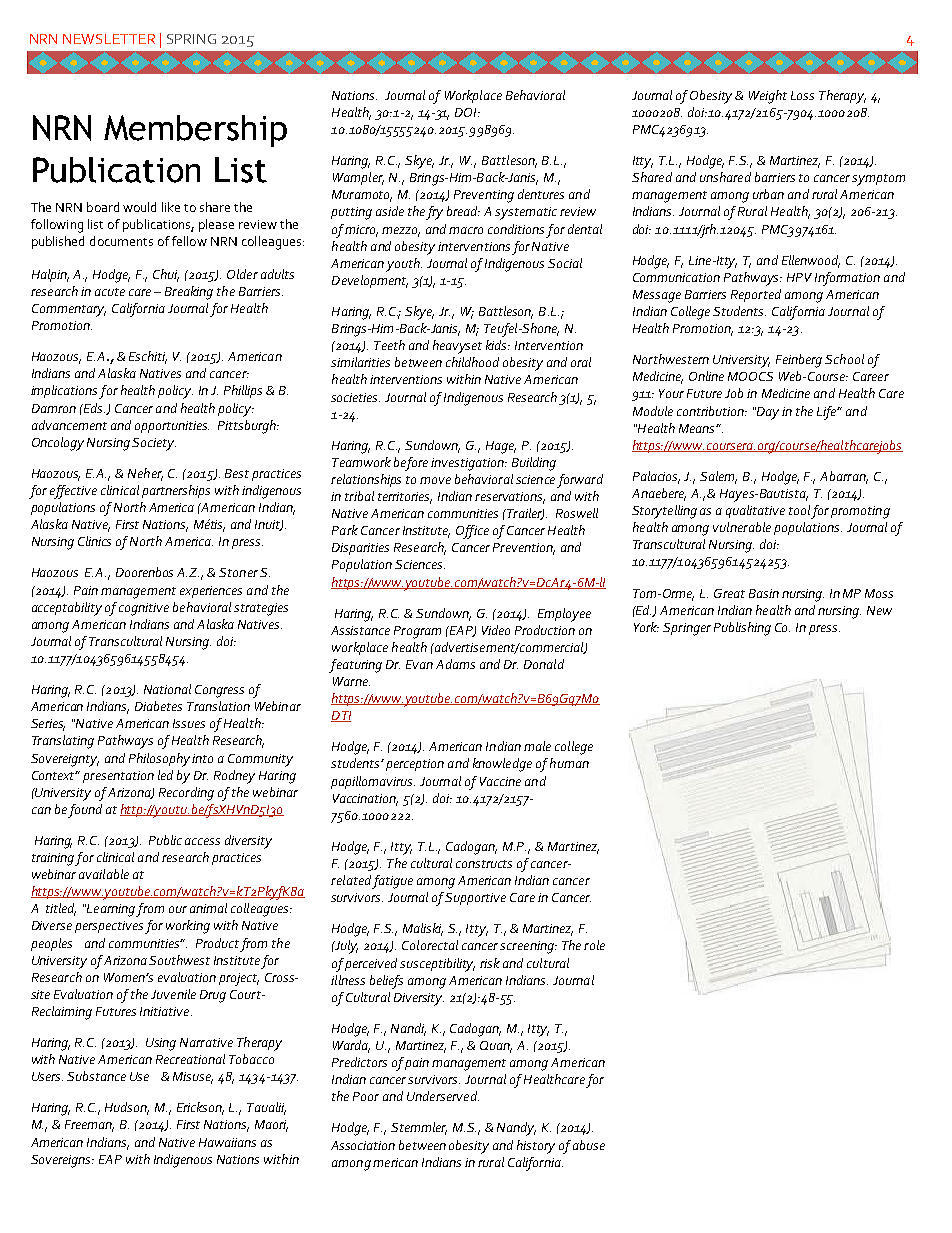 This screenshot has height=1233, width=952. Describe the element at coordinates (109, 39) in the screenshot. I see `NEWSLETTER` at that location.
